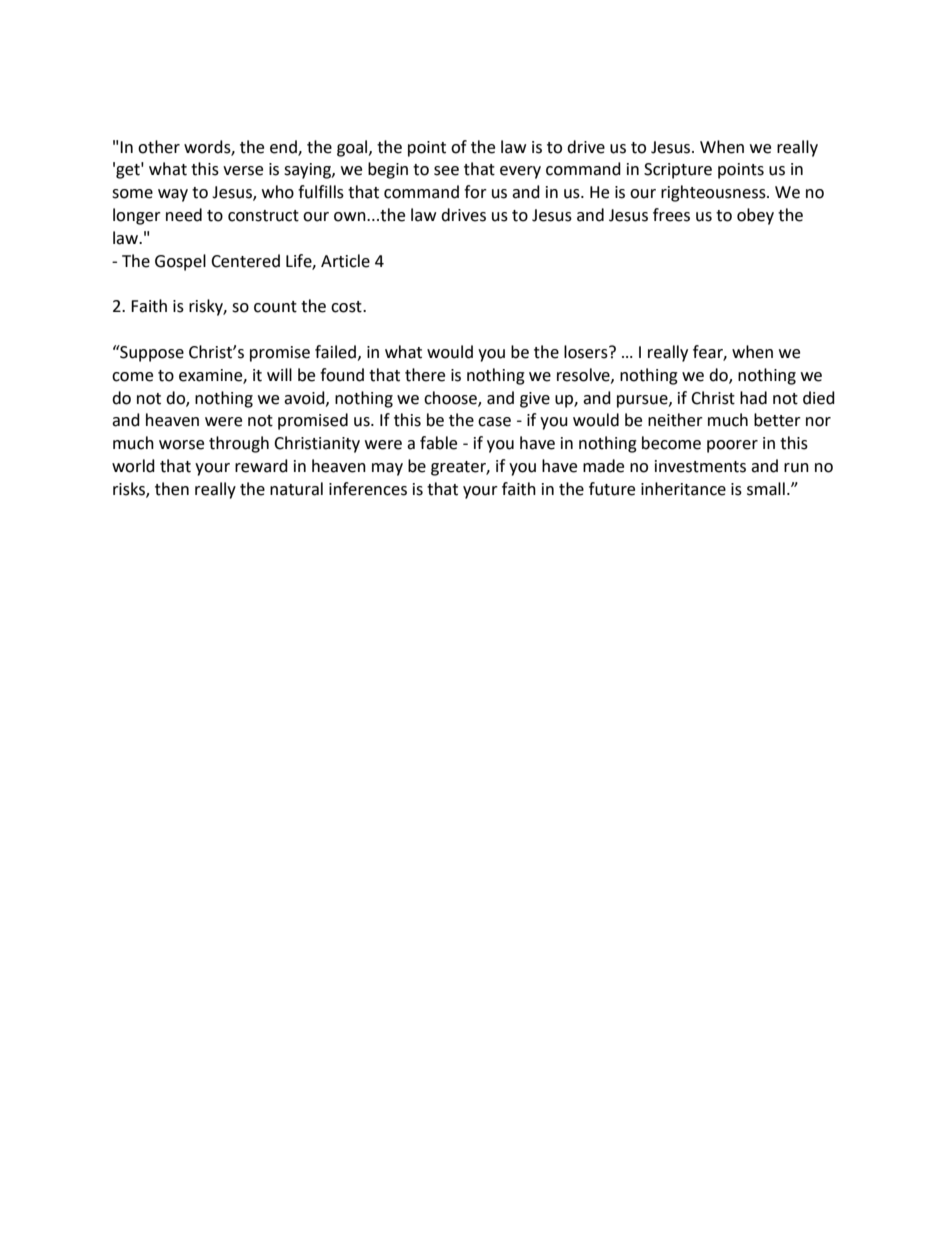 Image resolution: width=952 pixels, height=1233 pixels. What do you see at coordinates (446, 171) in the screenshot?
I see `see` at bounding box center [446, 171].
